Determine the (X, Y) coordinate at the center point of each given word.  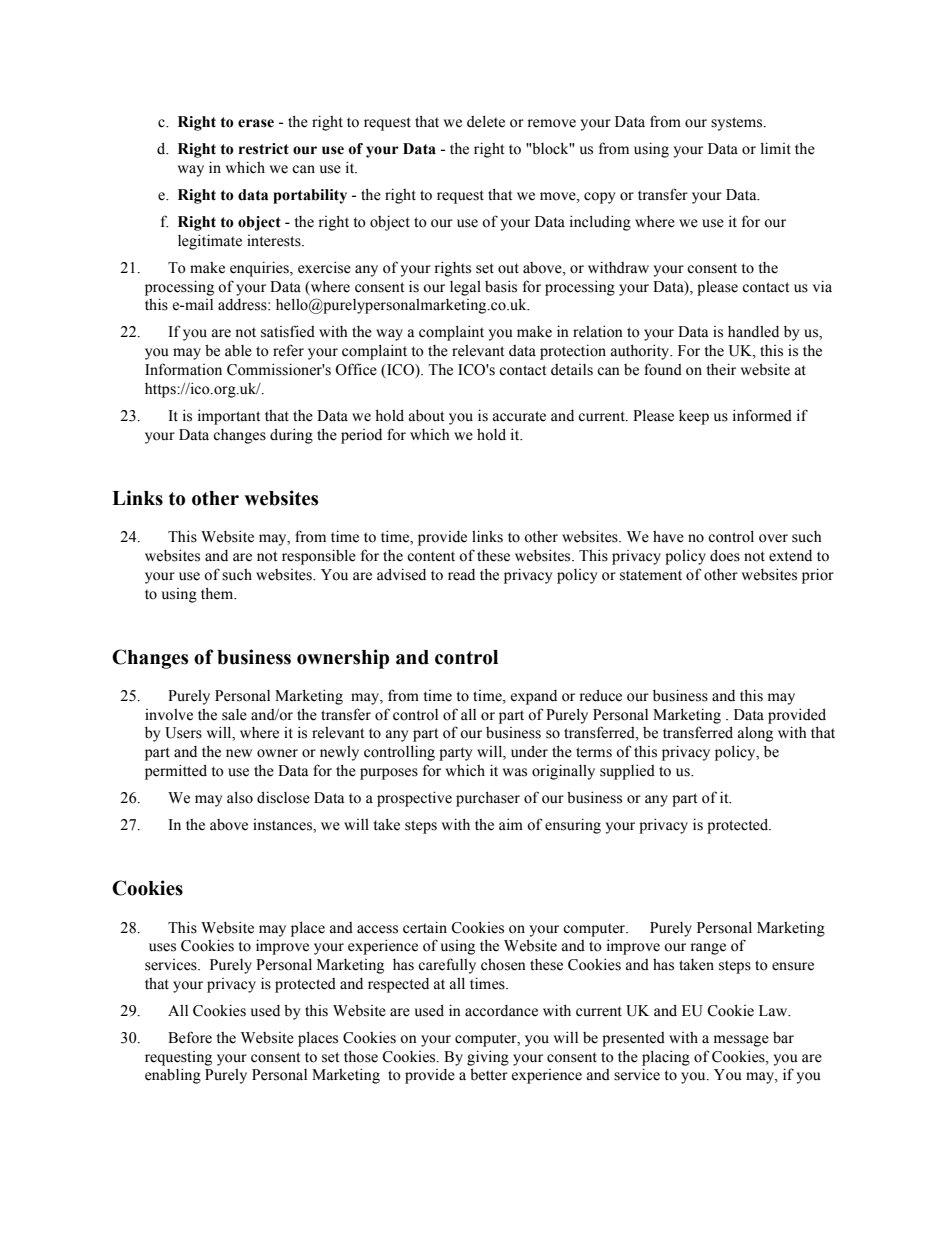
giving (488, 1058)
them (218, 593)
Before (190, 1037)
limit (776, 148)
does (725, 555)
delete (486, 121)
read (461, 575)
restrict (264, 149)
